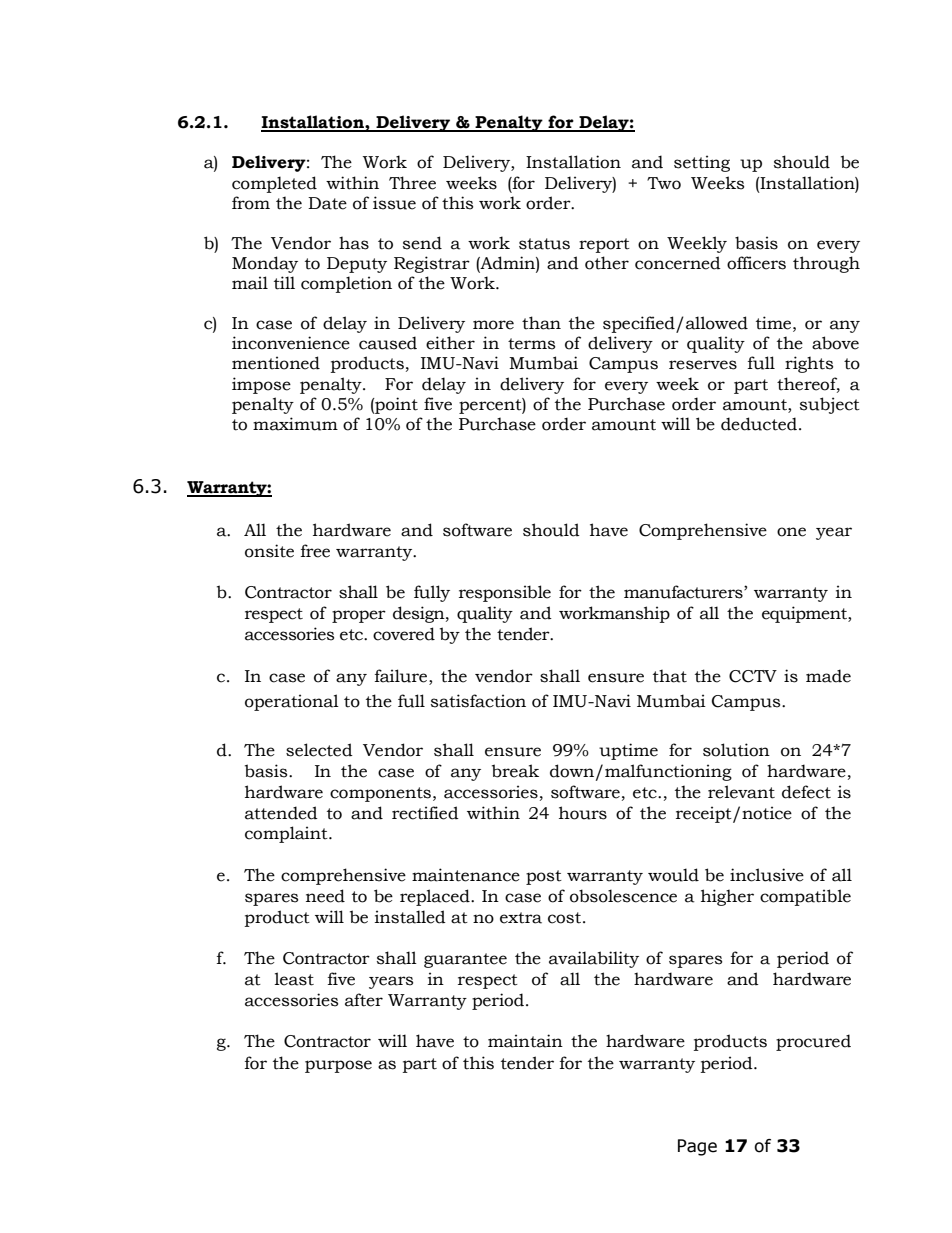 This screenshot has width=952, height=1233. Describe the element at coordinates (359, 616) in the screenshot. I see `proper` at that location.
